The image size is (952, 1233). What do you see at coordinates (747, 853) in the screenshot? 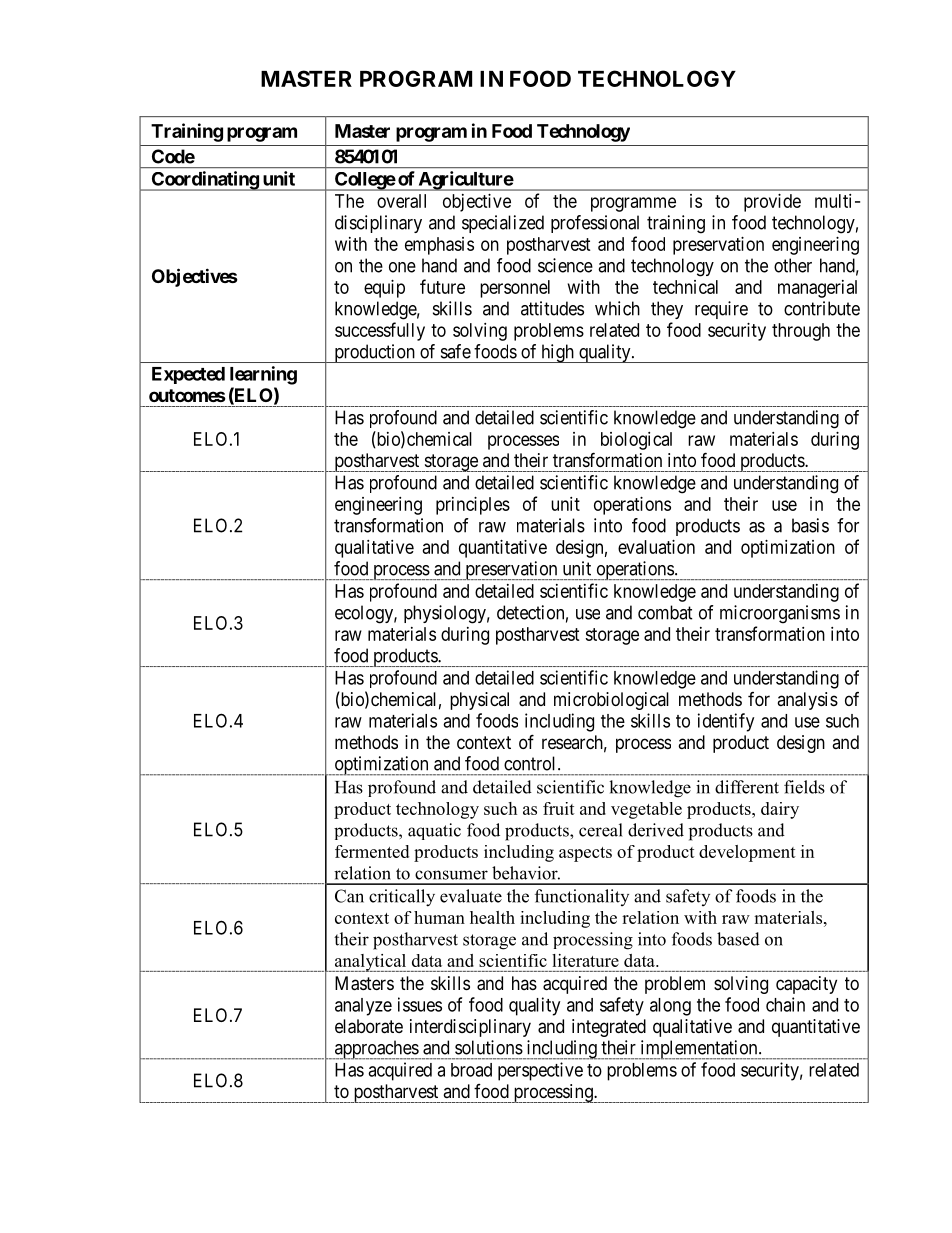
I see `development` at bounding box center [747, 853].
